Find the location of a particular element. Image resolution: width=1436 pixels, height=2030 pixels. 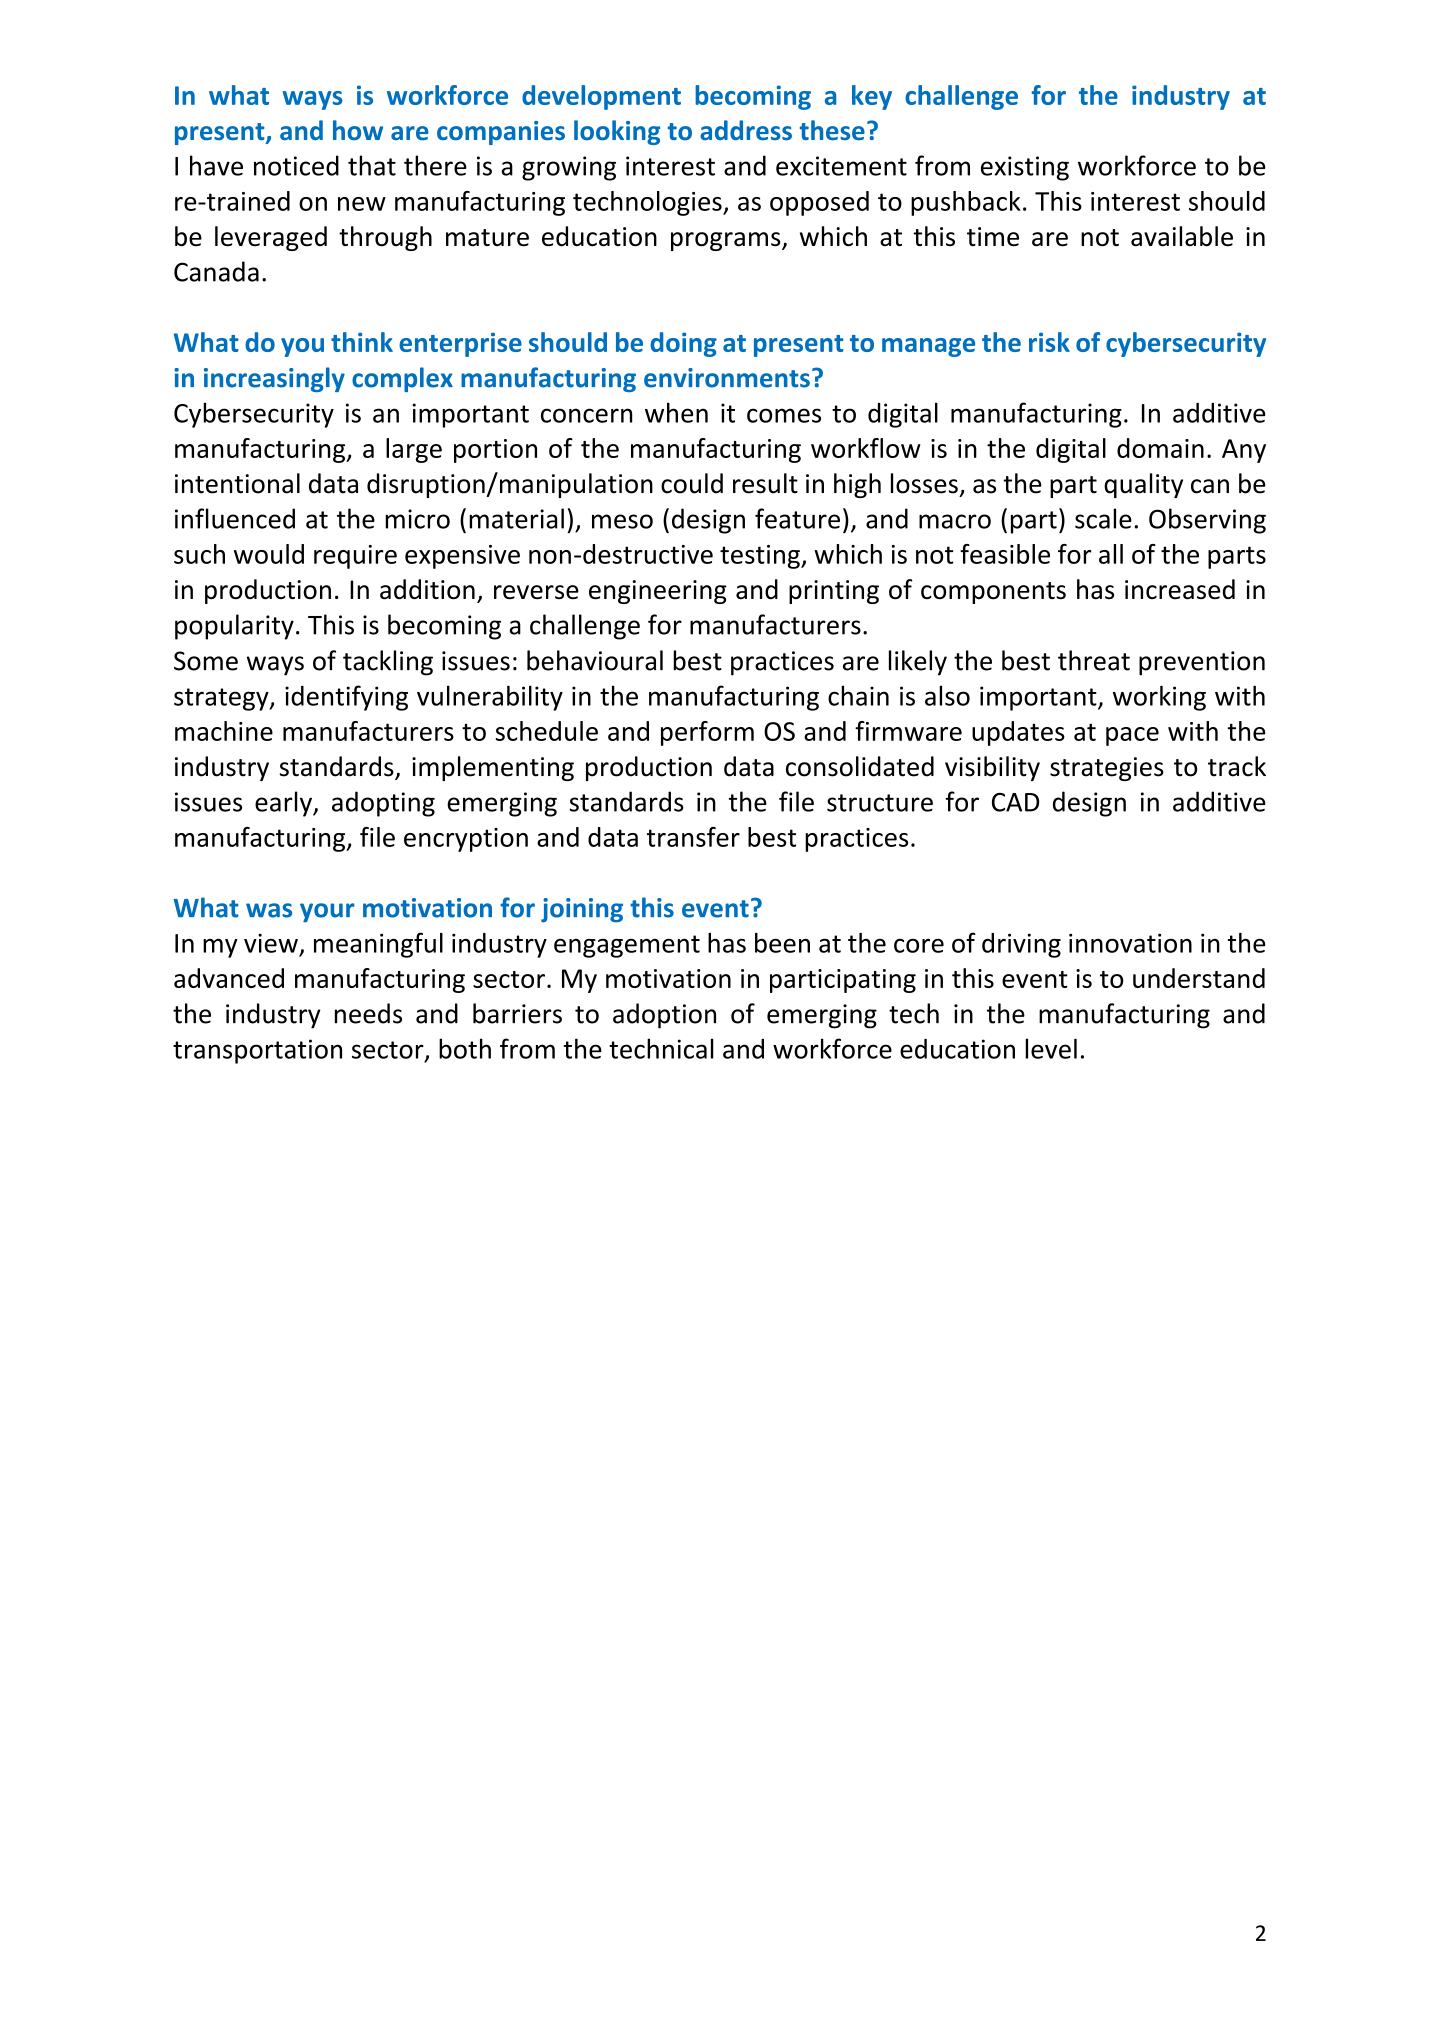

increased is located at coordinates (1180, 589).
